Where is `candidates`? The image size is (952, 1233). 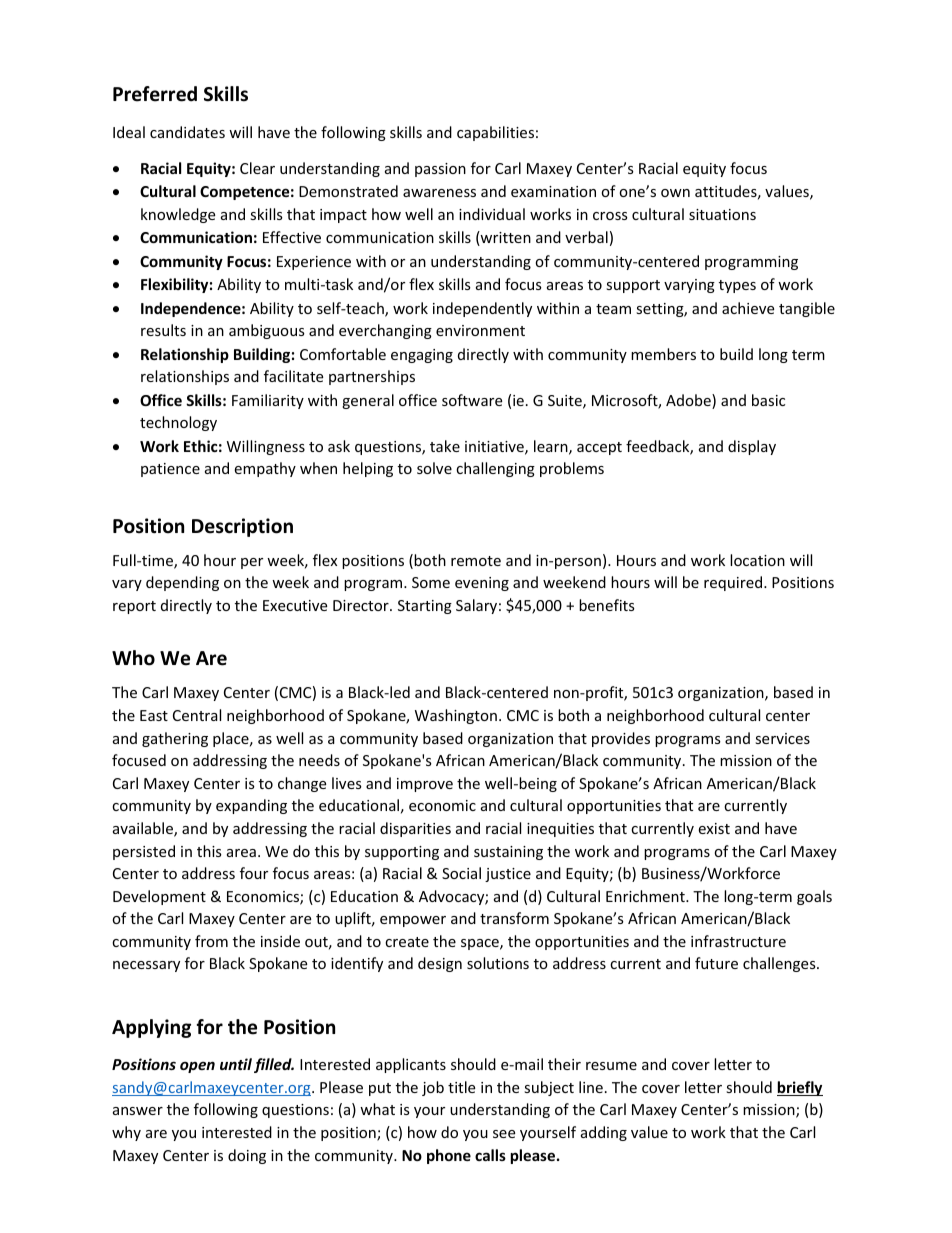 candidates is located at coordinates (187, 132).
